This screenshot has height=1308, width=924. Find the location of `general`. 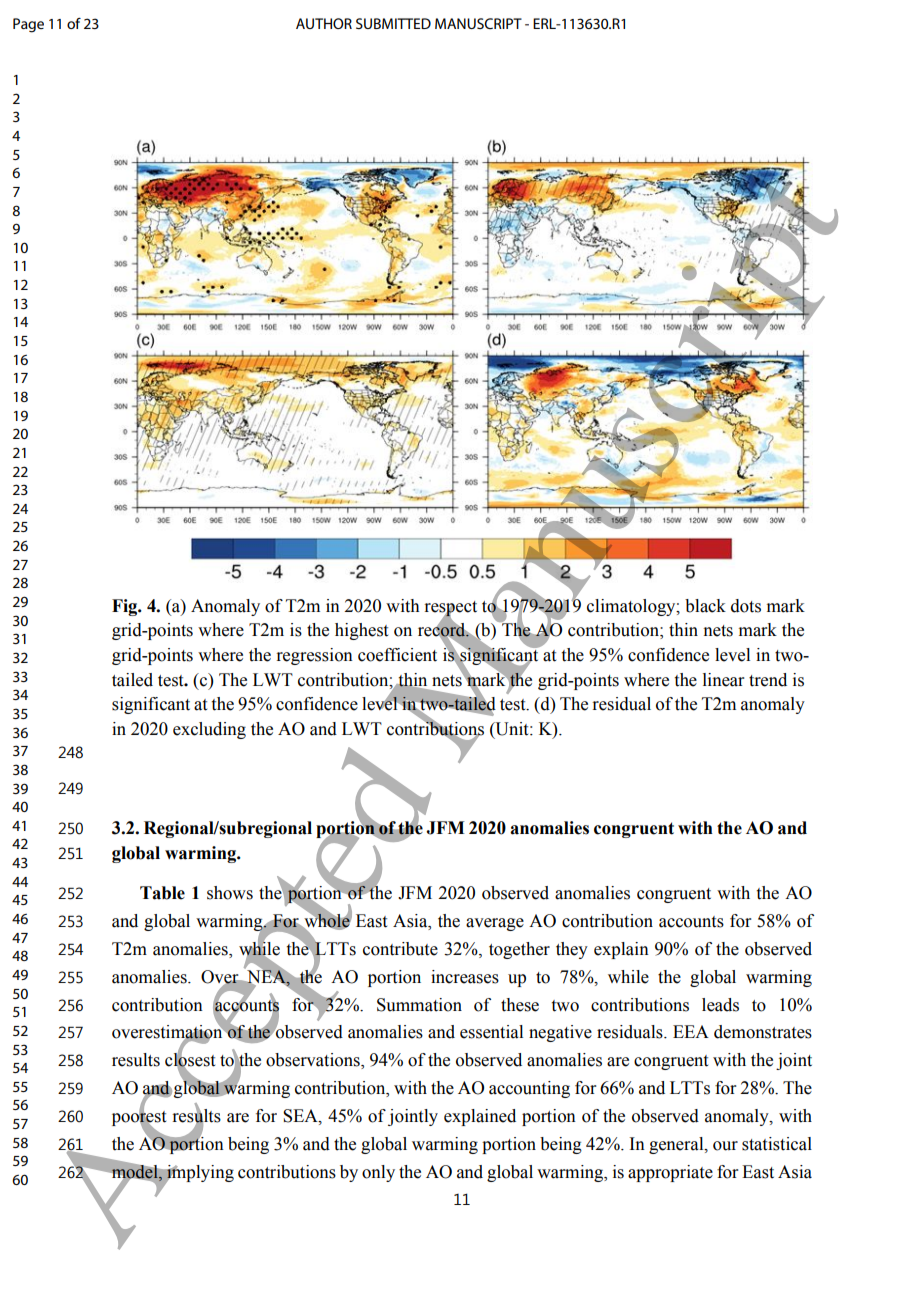

general is located at coordinates (677, 1145).
